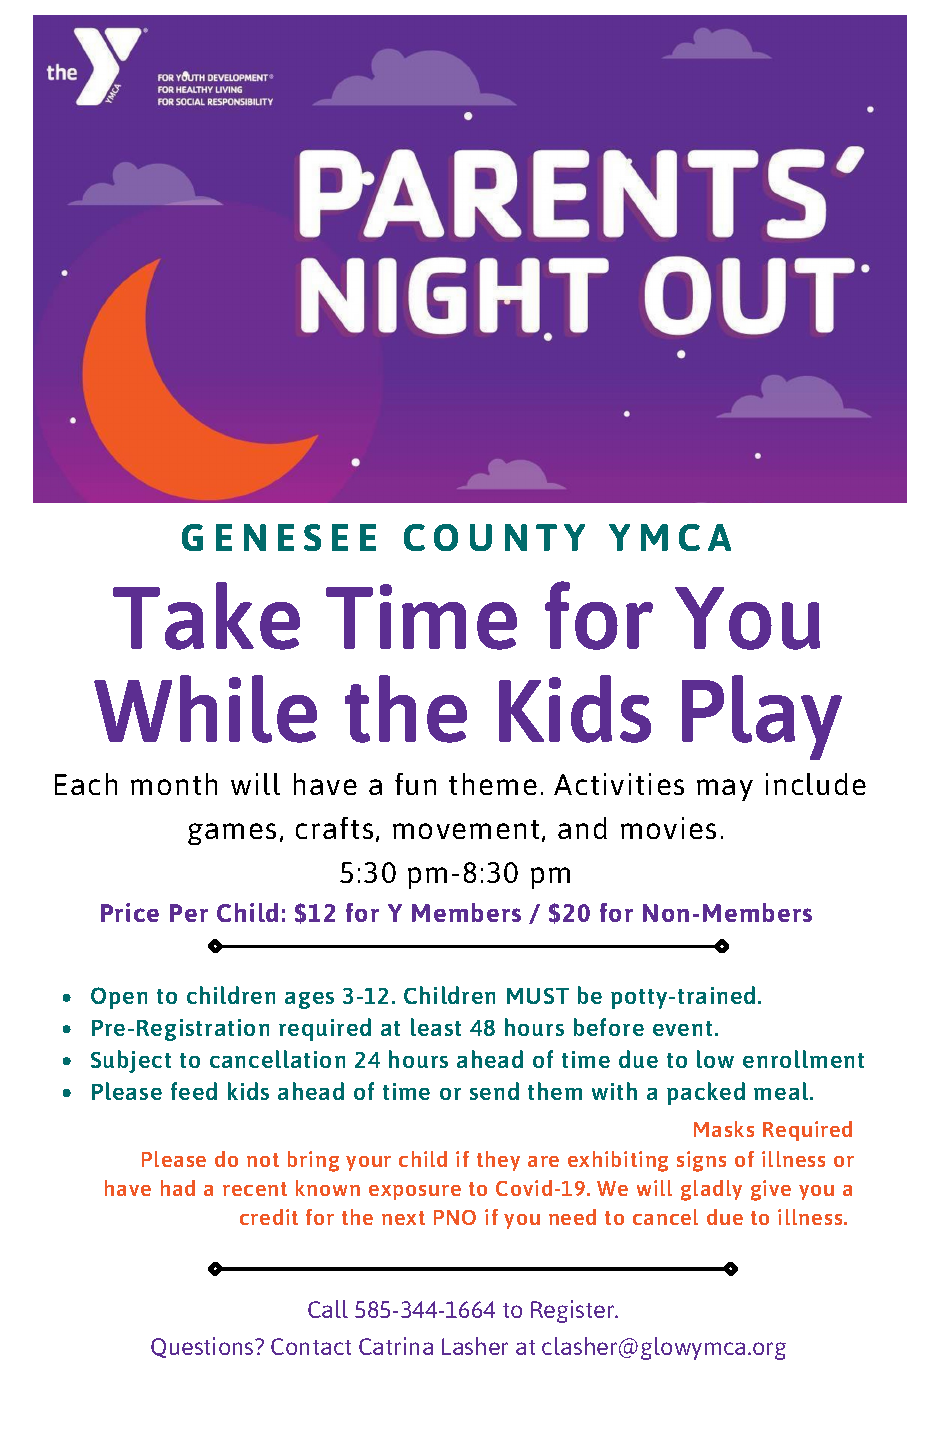  I want to click on movement, so click(466, 829).
